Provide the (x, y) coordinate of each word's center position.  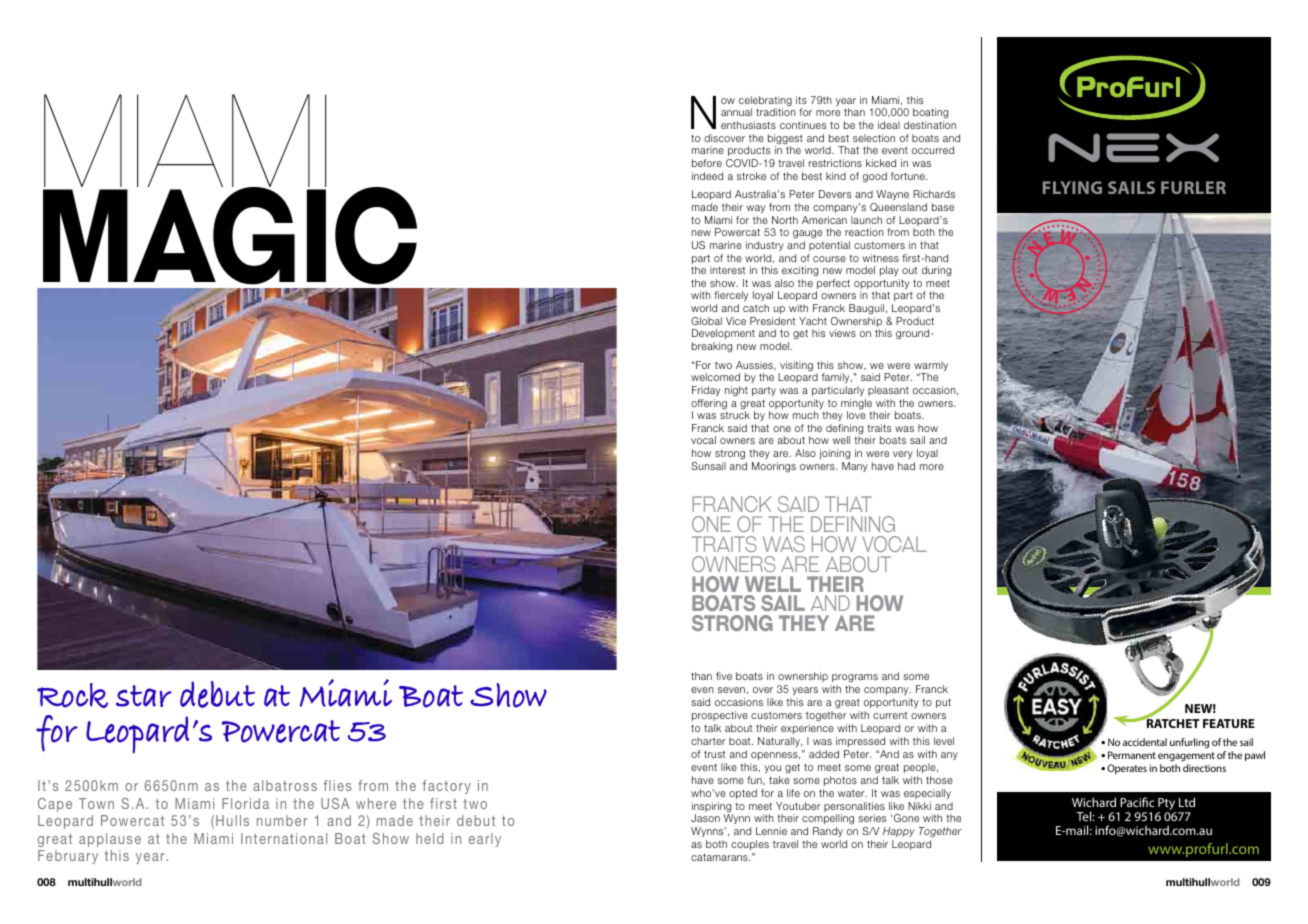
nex (1133, 147)
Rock (72, 695)
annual (736, 112)
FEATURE (1229, 723)
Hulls (232, 820)
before (707, 163)
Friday (706, 391)
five (724, 676)
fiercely (731, 296)
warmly (931, 367)
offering (709, 405)
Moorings (774, 467)
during (936, 271)
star (144, 696)
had (906, 466)
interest (727, 270)
